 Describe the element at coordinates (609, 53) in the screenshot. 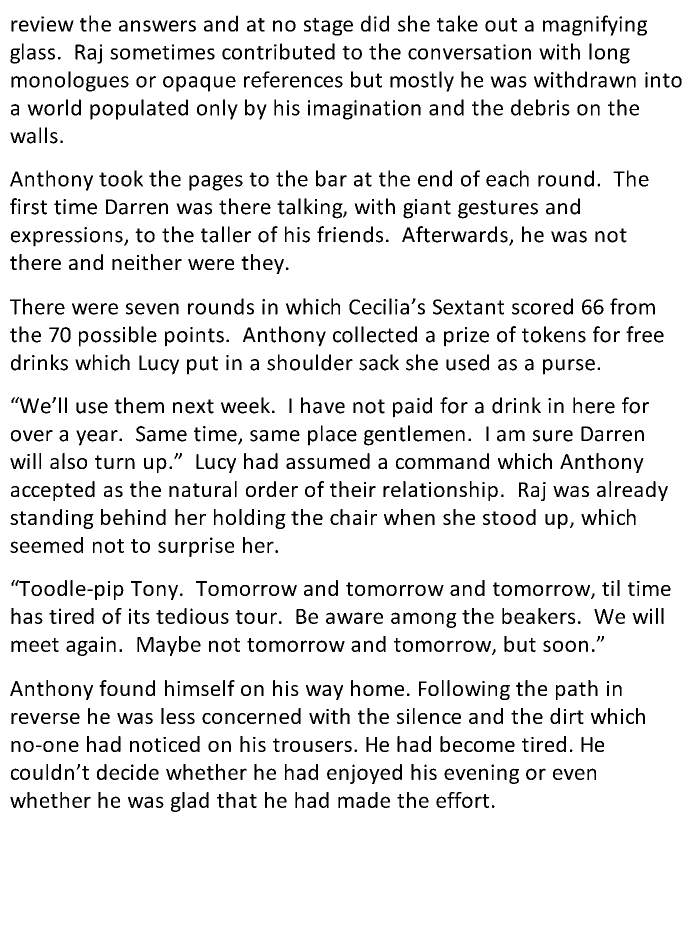

I see `long` at that location.
